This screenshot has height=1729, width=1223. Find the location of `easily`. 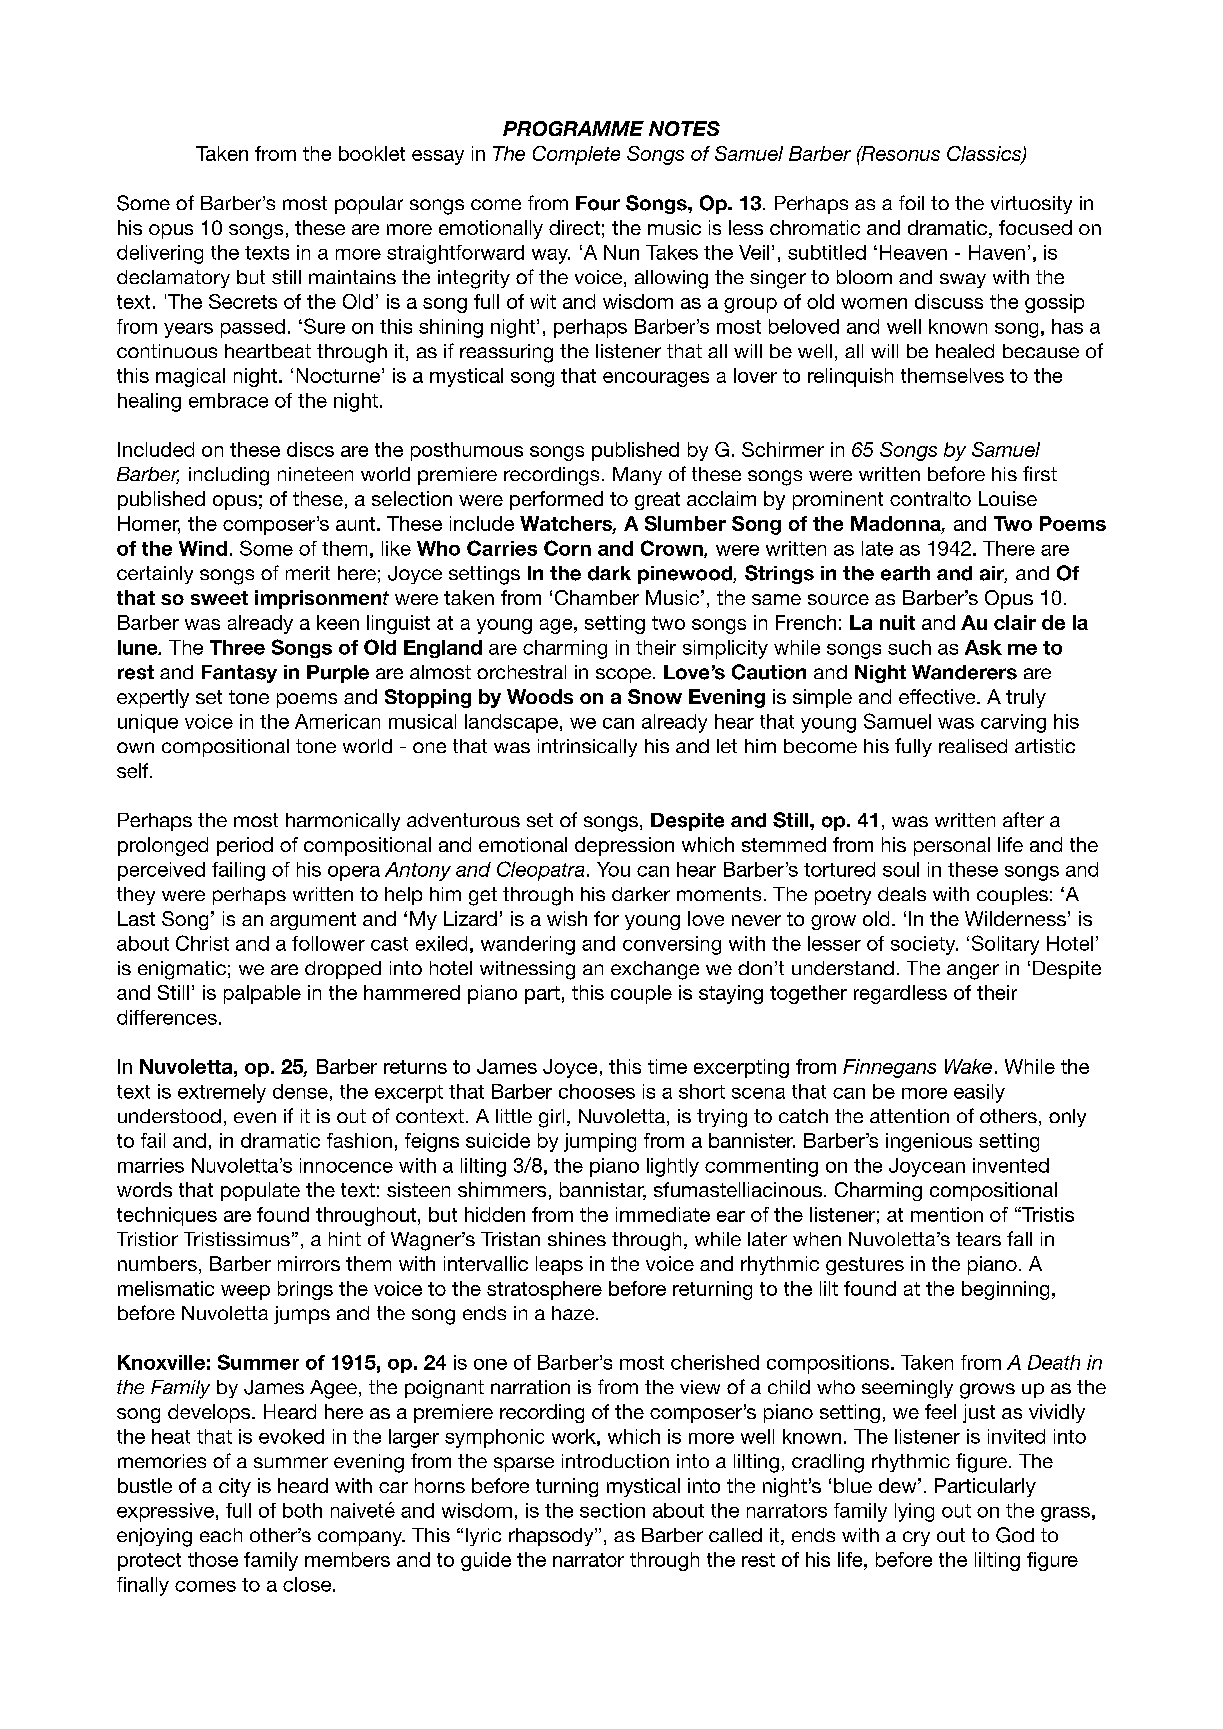

easily is located at coordinates (979, 1093).
